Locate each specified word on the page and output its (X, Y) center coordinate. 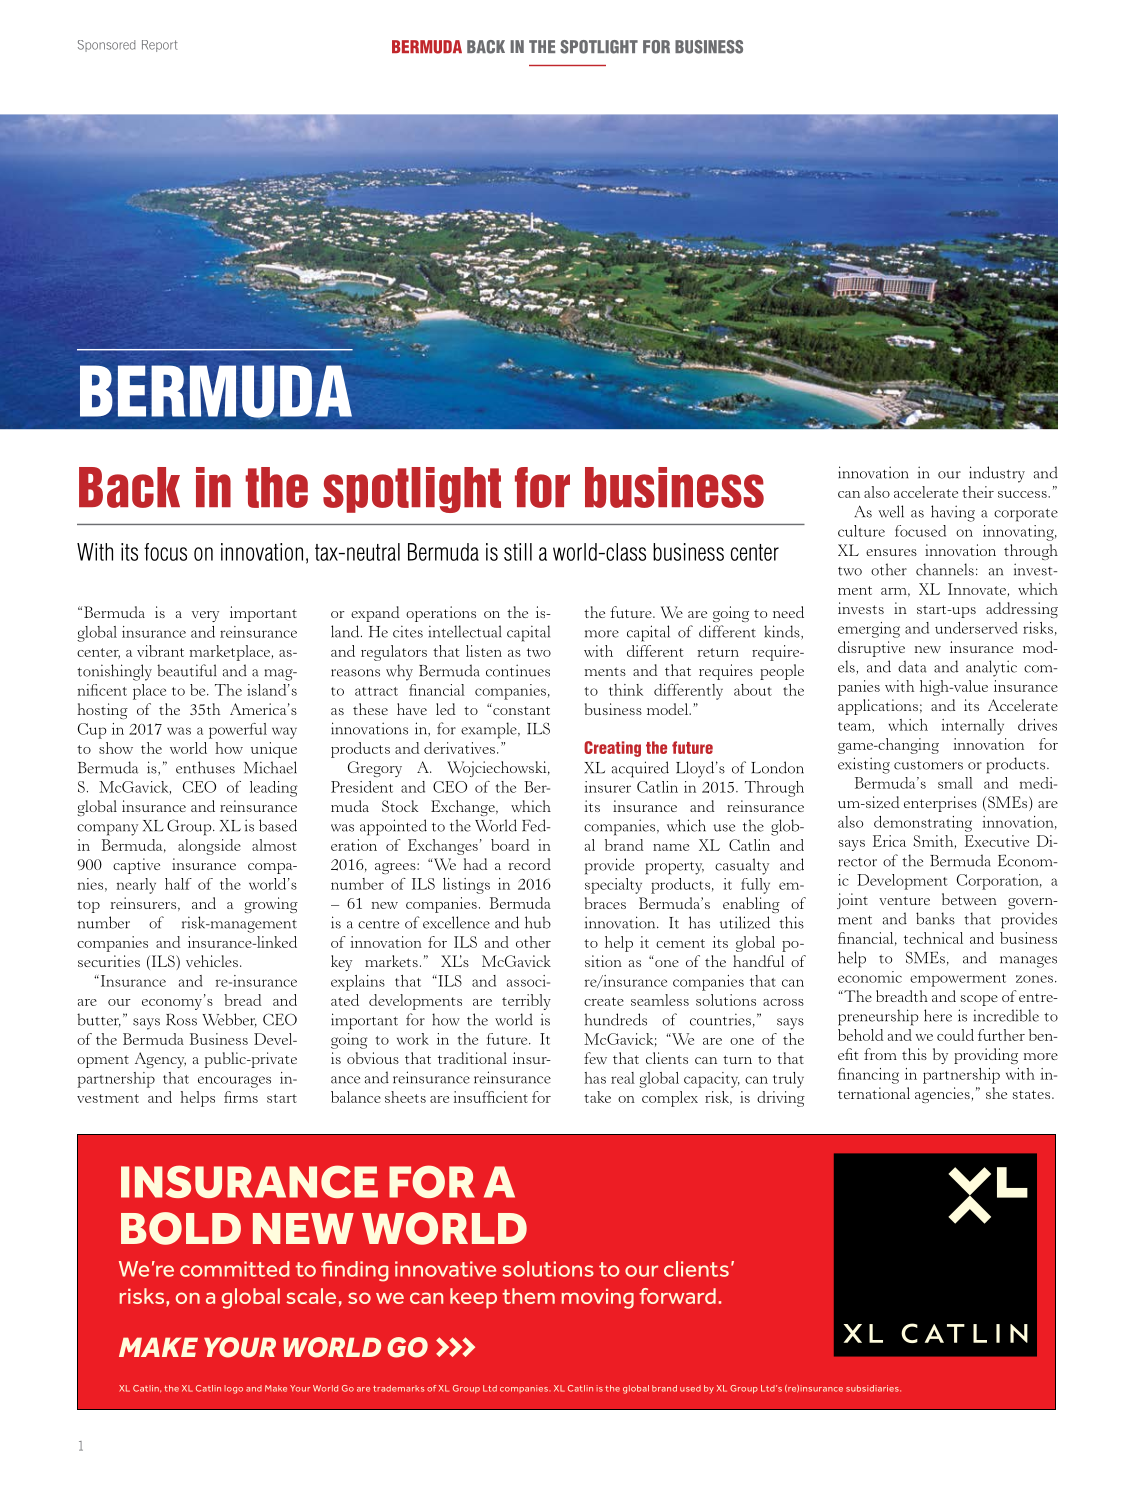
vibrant (160, 651)
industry (997, 474)
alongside (209, 847)
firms (241, 1097)
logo (233, 1389)
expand (375, 614)
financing (868, 1076)
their (978, 492)
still (518, 552)
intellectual (465, 631)
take (597, 1097)
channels (945, 569)
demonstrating (923, 824)
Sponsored (106, 46)
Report (159, 46)
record (530, 864)
